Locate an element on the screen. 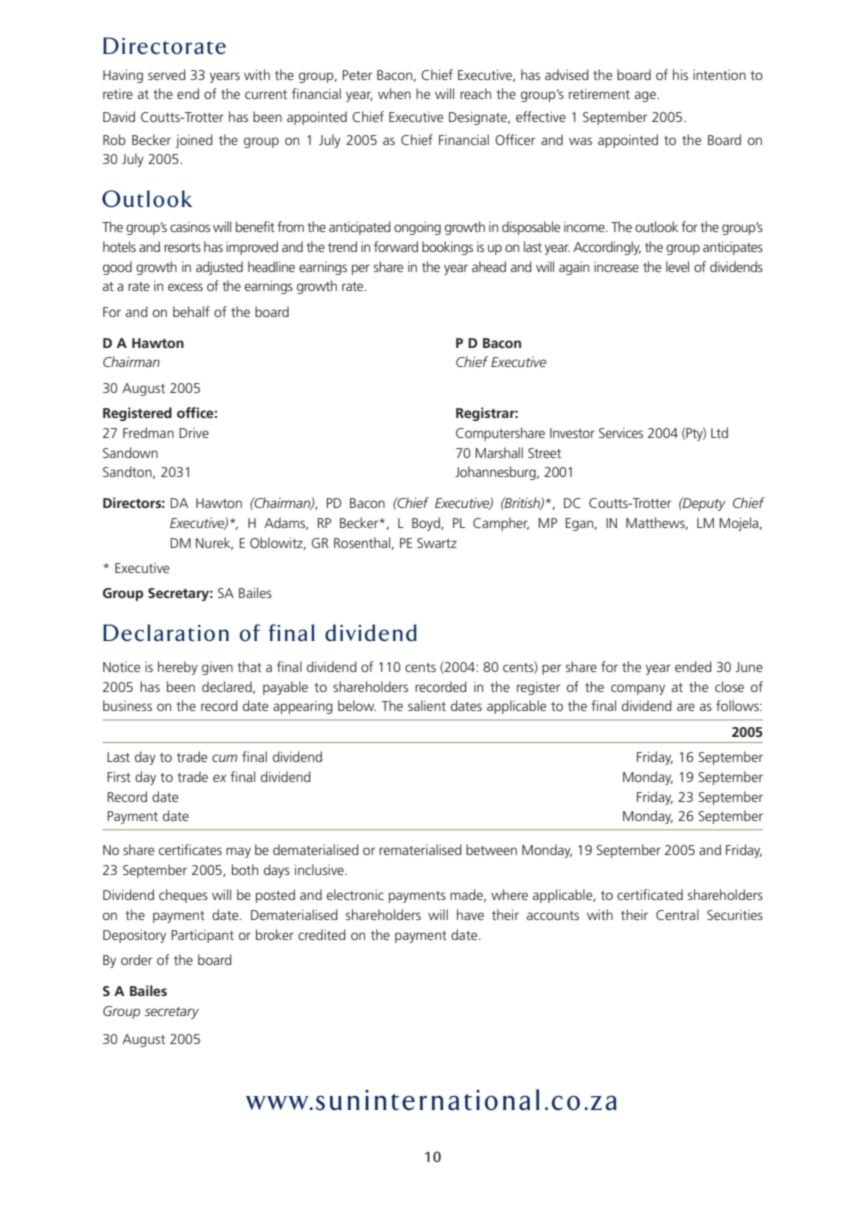 The height and width of the screenshot is (1220, 861). company is located at coordinates (638, 689).
